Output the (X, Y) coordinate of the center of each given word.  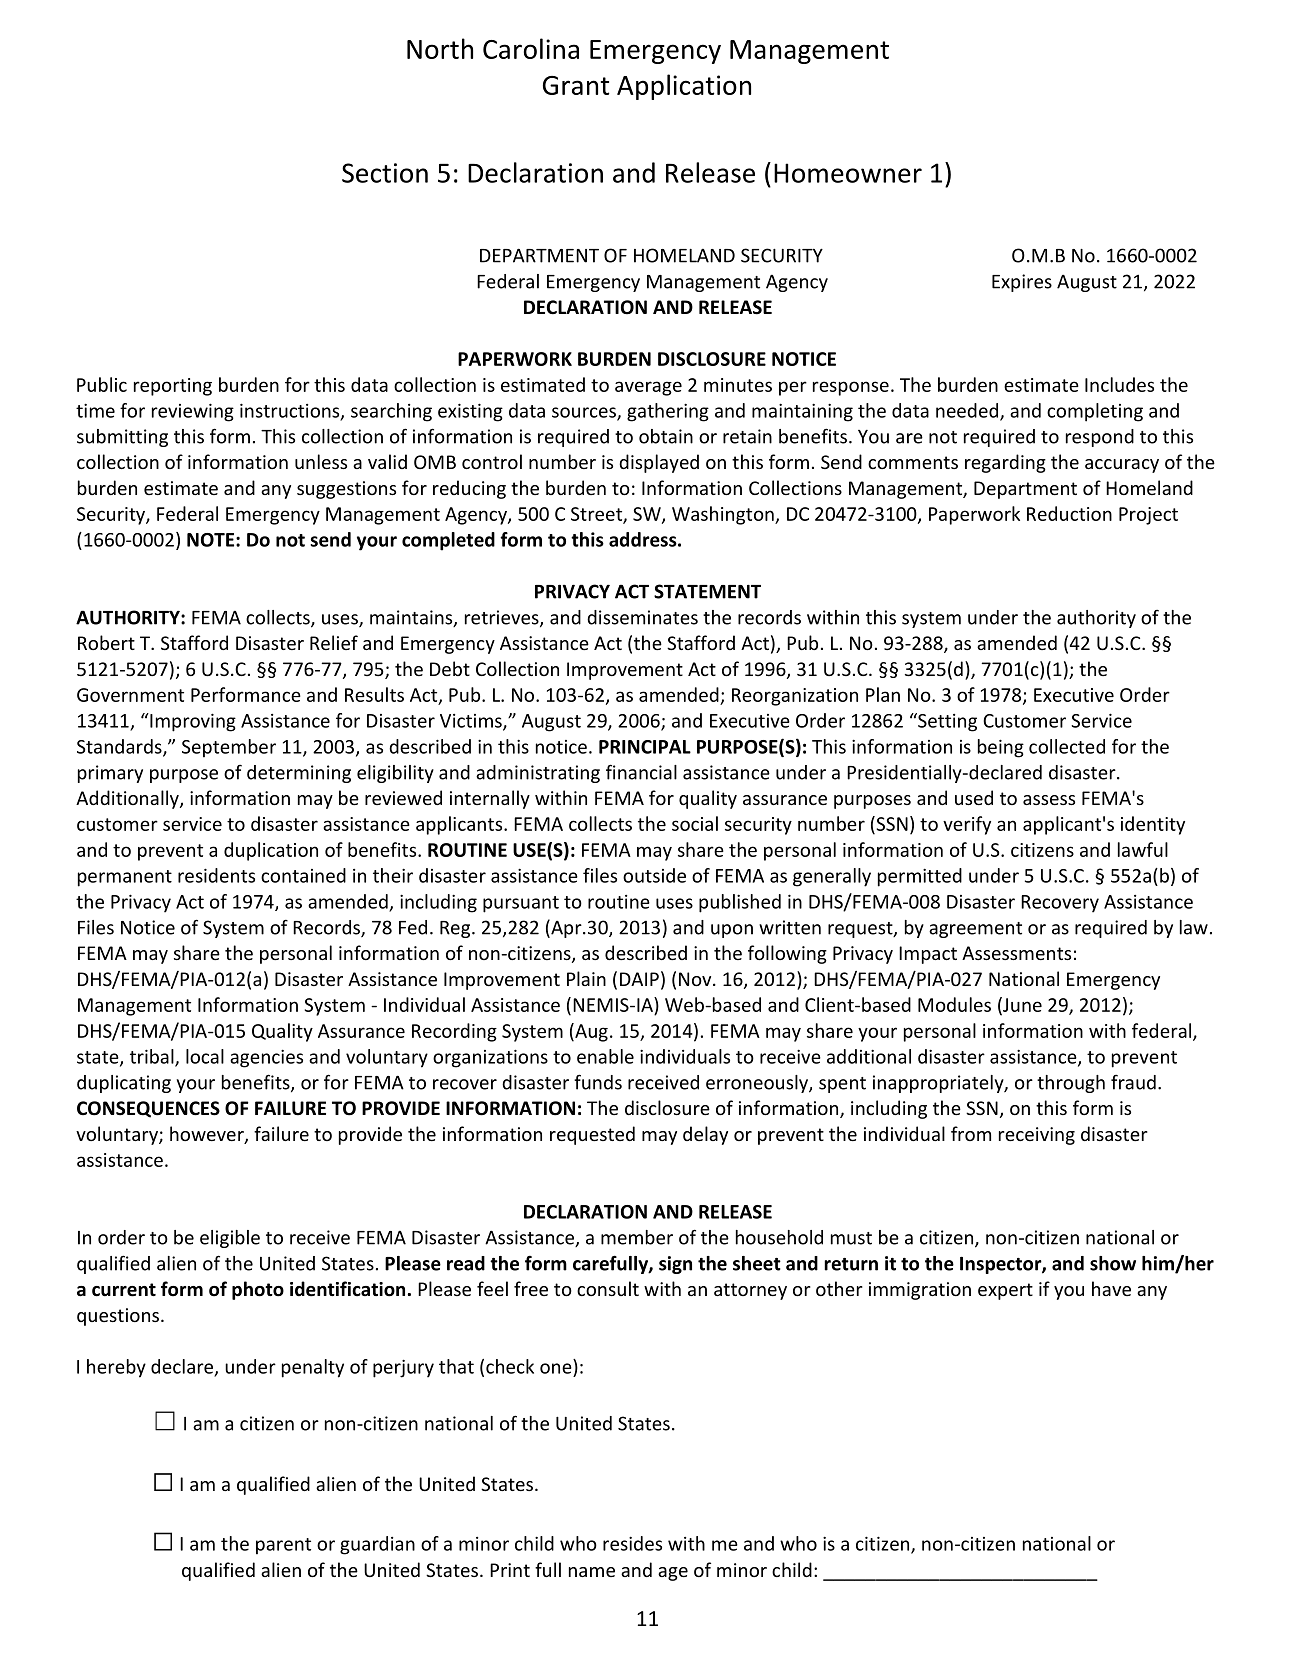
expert (1005, 1291)
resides (632, 1543)
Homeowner (848, 173)
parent (283, 1546)
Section (385, 173)
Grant (576, 85)
